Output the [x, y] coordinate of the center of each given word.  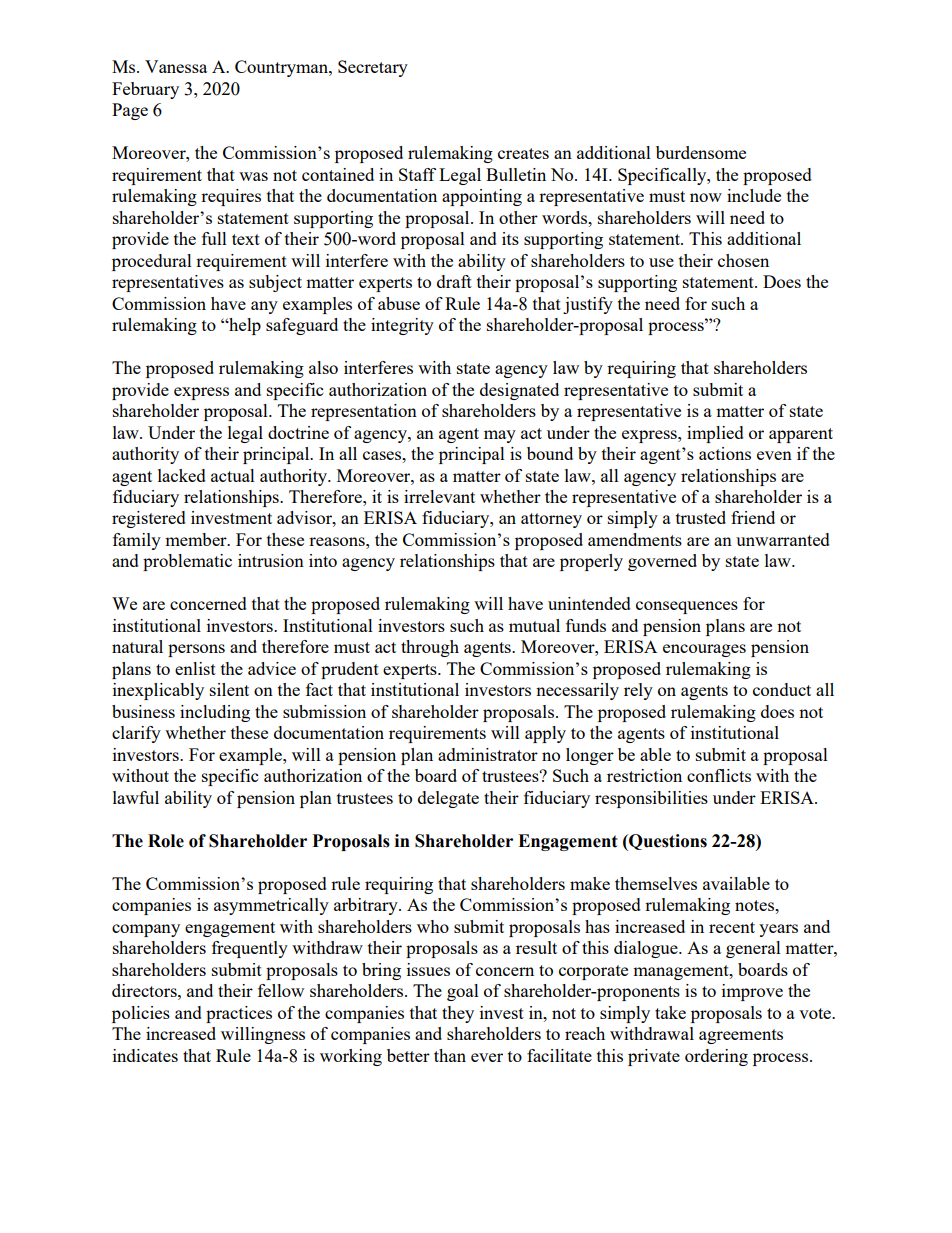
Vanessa [176, 66]
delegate [448, 799]
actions [725, 453]
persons [196, 650]
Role [166, 841]
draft [454, 281]
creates [523, 153]
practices [239, 1014]
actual [233, 475]
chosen [743, 260]
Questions [667, 842]
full [214, 238]
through [430, 648]
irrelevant [439, 496]
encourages [704, 650]
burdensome [701, 152]
